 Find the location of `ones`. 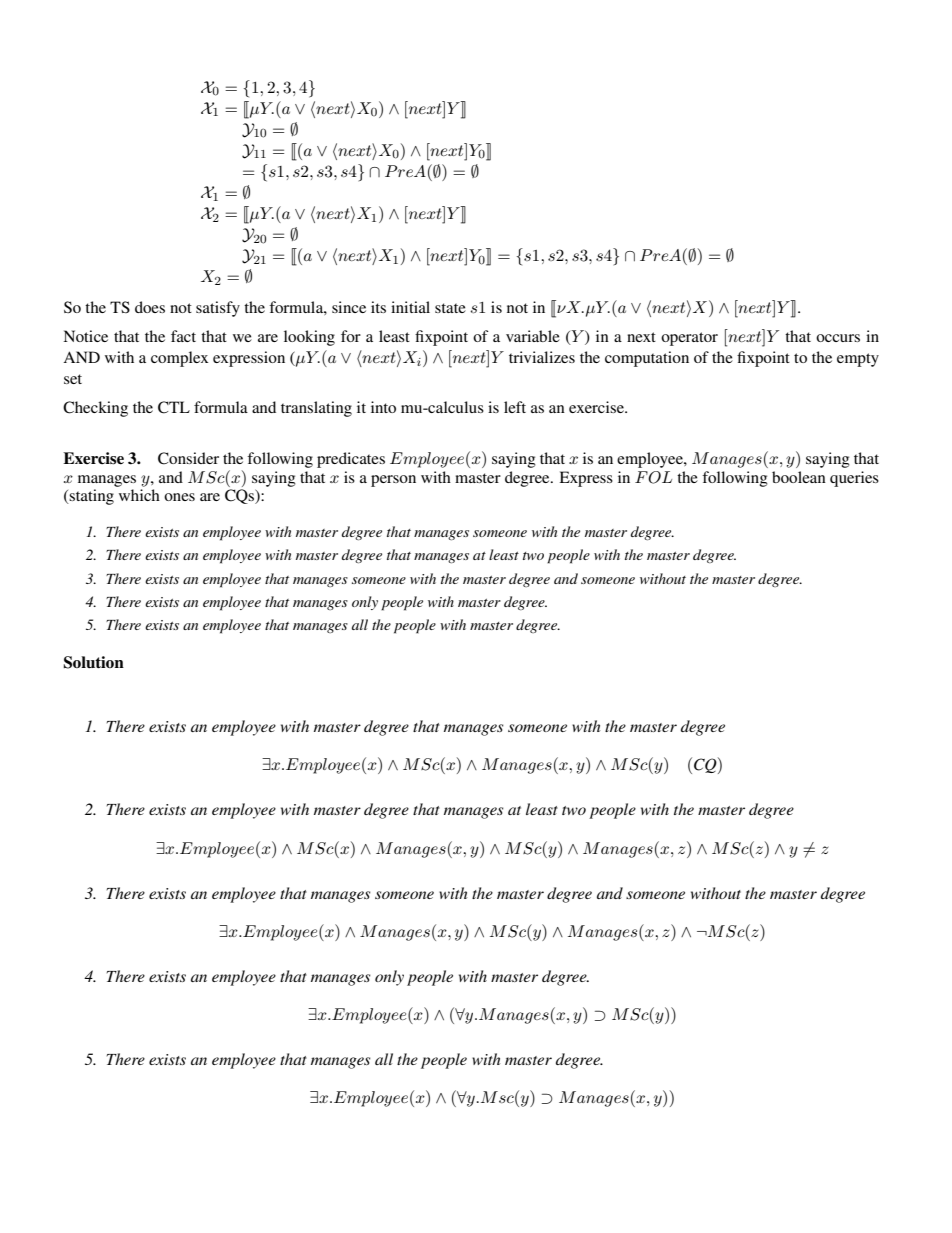

ones is located at coordinates (179, 497).
